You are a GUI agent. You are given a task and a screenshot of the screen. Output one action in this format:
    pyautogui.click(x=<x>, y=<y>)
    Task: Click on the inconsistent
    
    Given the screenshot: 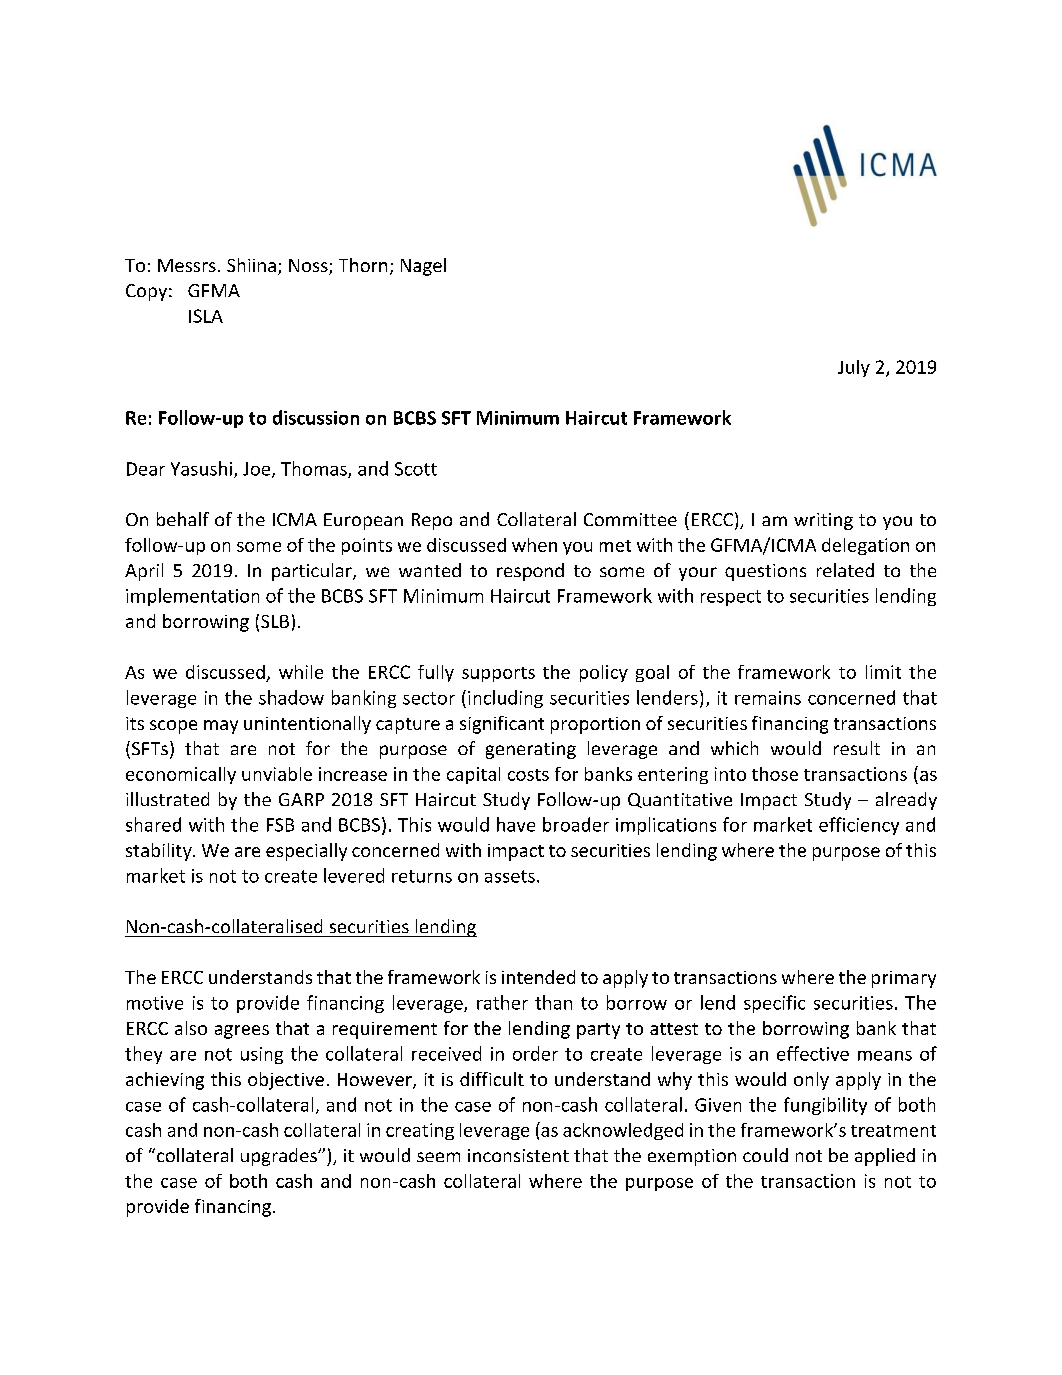 What is the action you would take?
    pyautogui.click(x=518, y=1155)
